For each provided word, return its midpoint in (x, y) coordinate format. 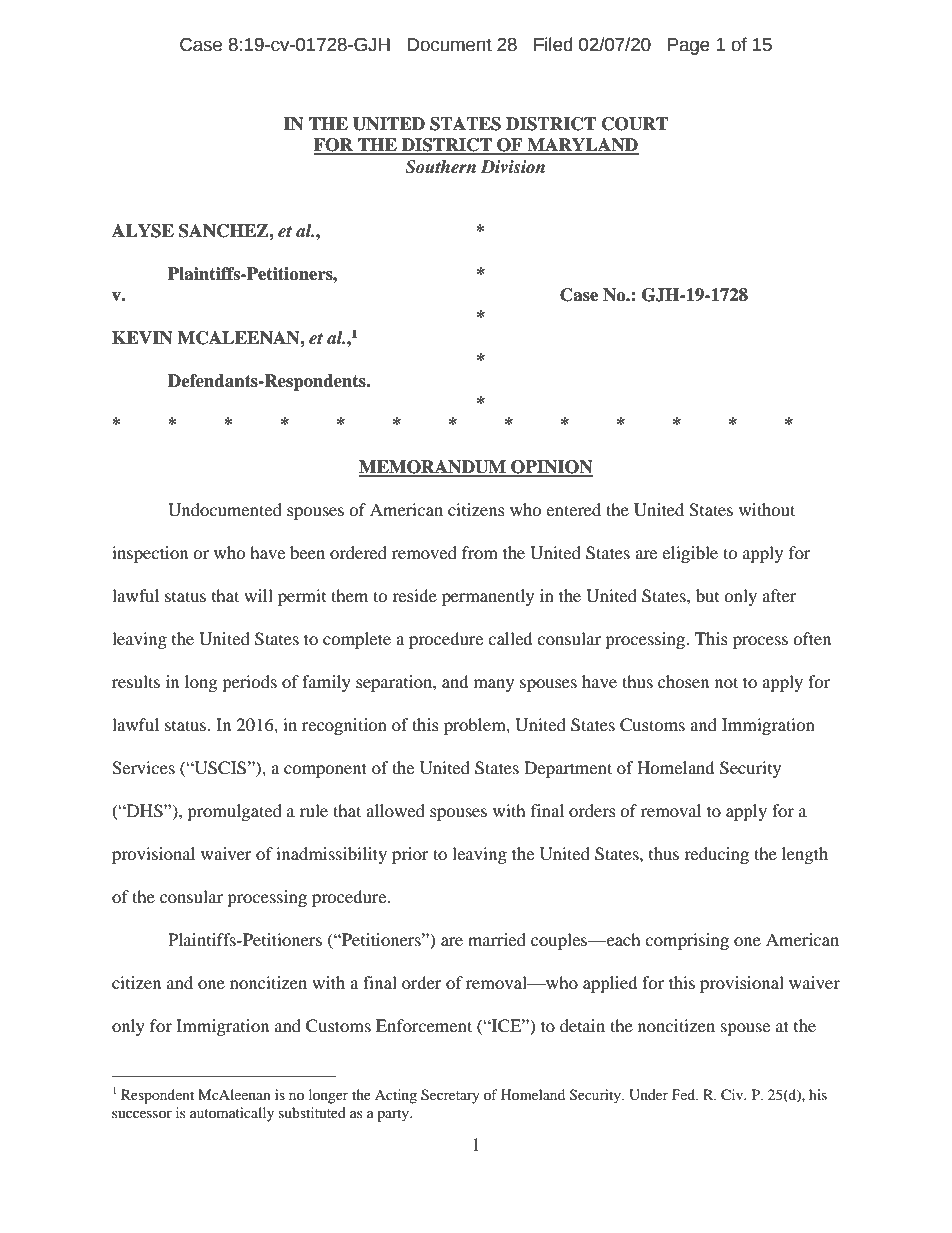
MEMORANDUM (433, 468)
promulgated (234, 812)
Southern (440, 167)
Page (689, 46)
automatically (232, 1114)
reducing (716, 855)
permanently (488, 597)
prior (410, 855)
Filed (553, 44)
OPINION (551, 468)
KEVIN (142, 338)
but (707, 595)
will (258, 595)
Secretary (450, 1096)
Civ (733, 1095)
